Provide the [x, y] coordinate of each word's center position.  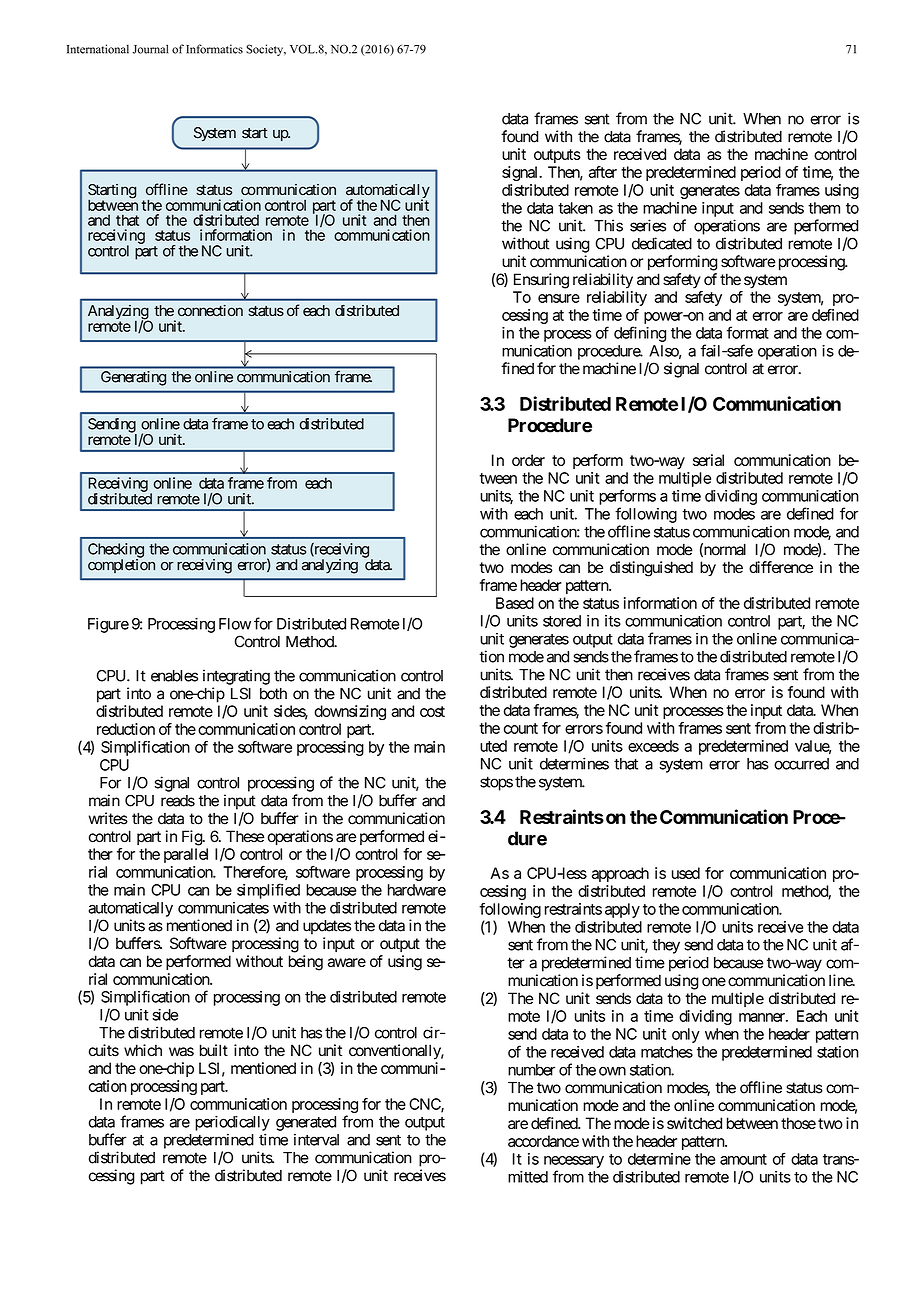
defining [640, 334]
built [214, 1050]
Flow [235, 624]
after [603, 172]
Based [515, 603]
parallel [186, 855]
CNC [425, 1105]
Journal [150, 49]
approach [620, 874]
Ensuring [541, 281]
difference [781, 567]
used [686, 873]
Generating [133, 378]
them [824, 208]
